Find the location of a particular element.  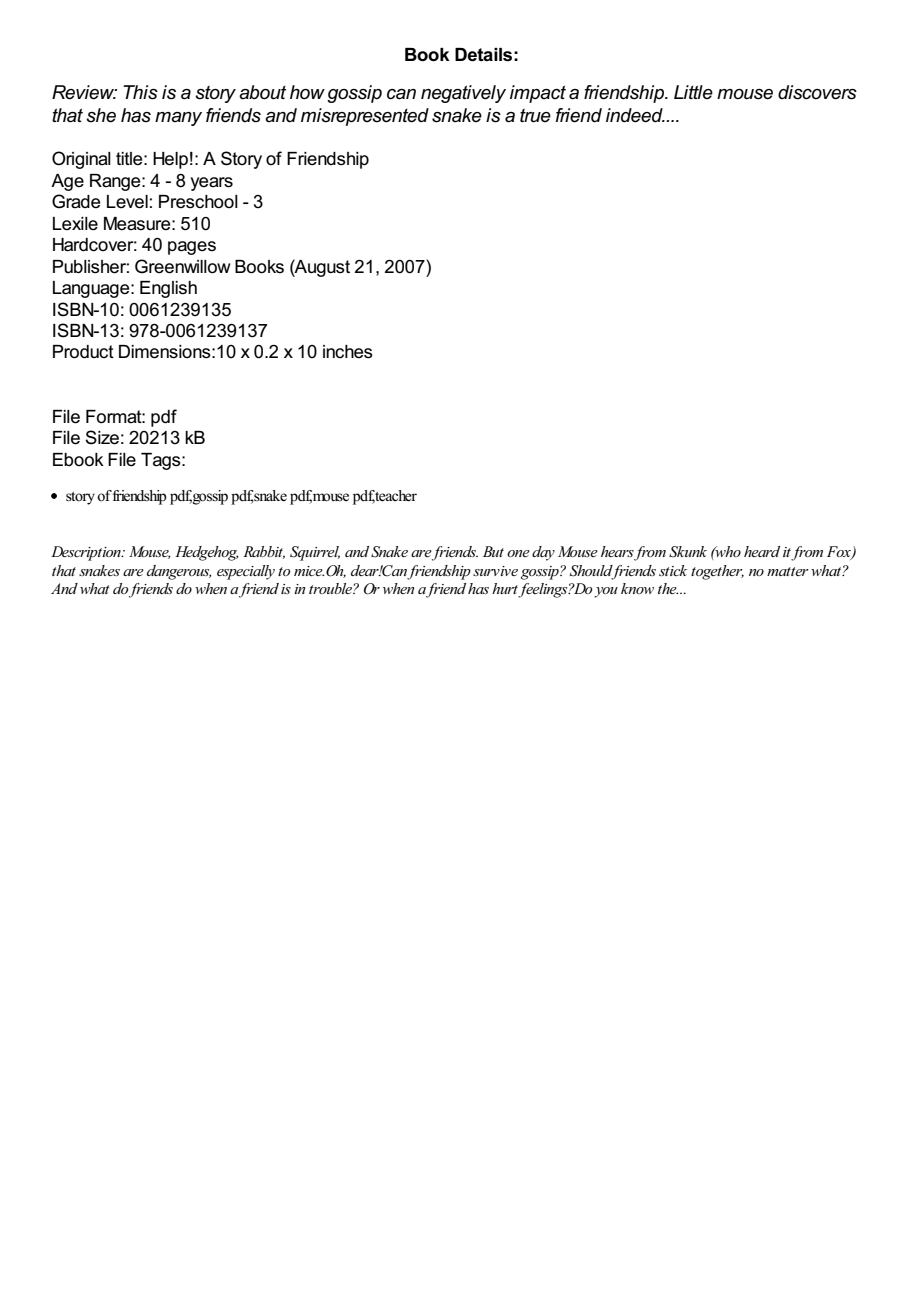

many is located at coordinates (178, 119).
